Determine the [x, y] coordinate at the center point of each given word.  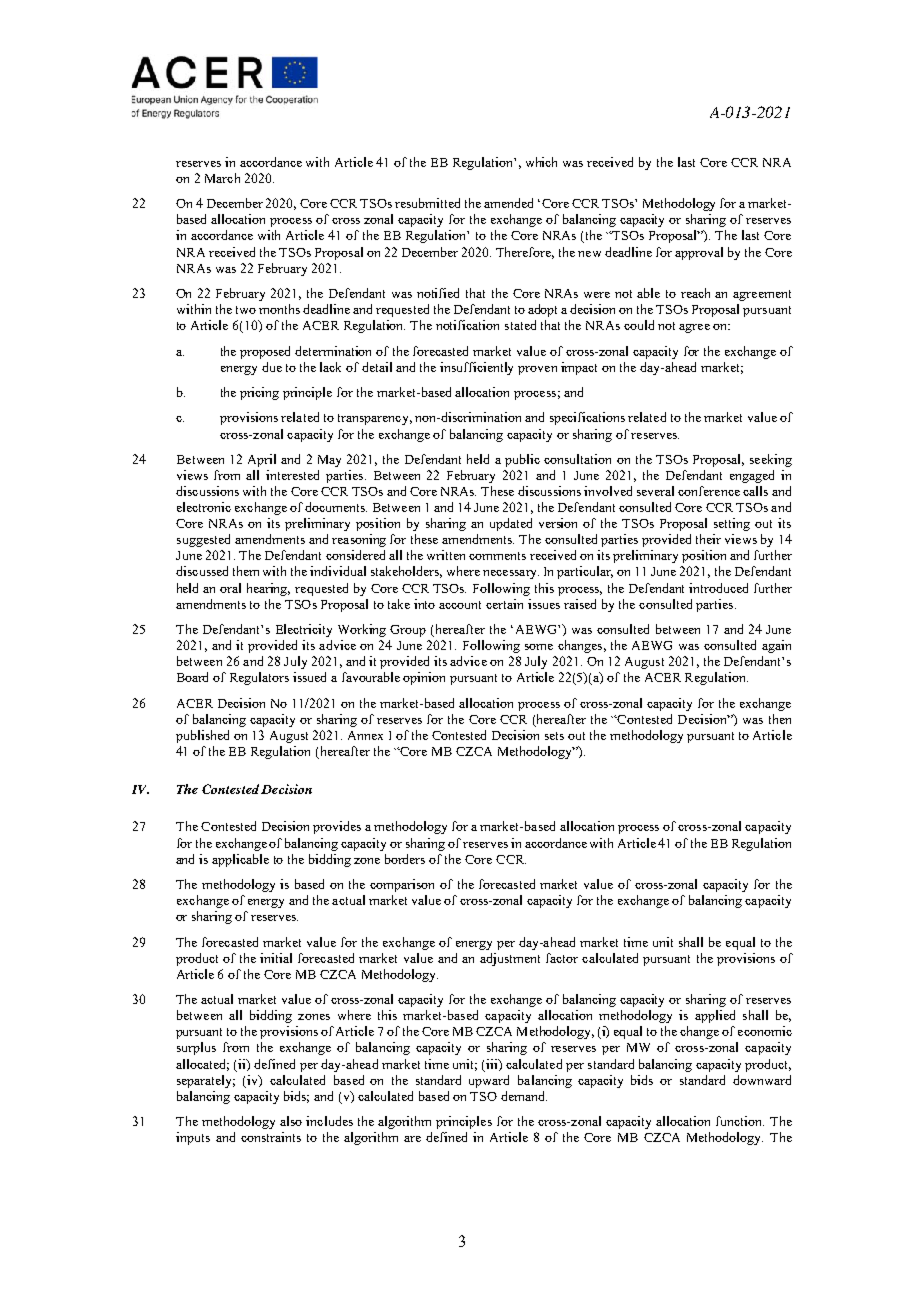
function [740, 1121]
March [222, 178]
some [539, 647]
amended [508, 203]
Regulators [259, 678]
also [291, 1121]
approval [699, 253]
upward [489, 1081]
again [776, 646]
